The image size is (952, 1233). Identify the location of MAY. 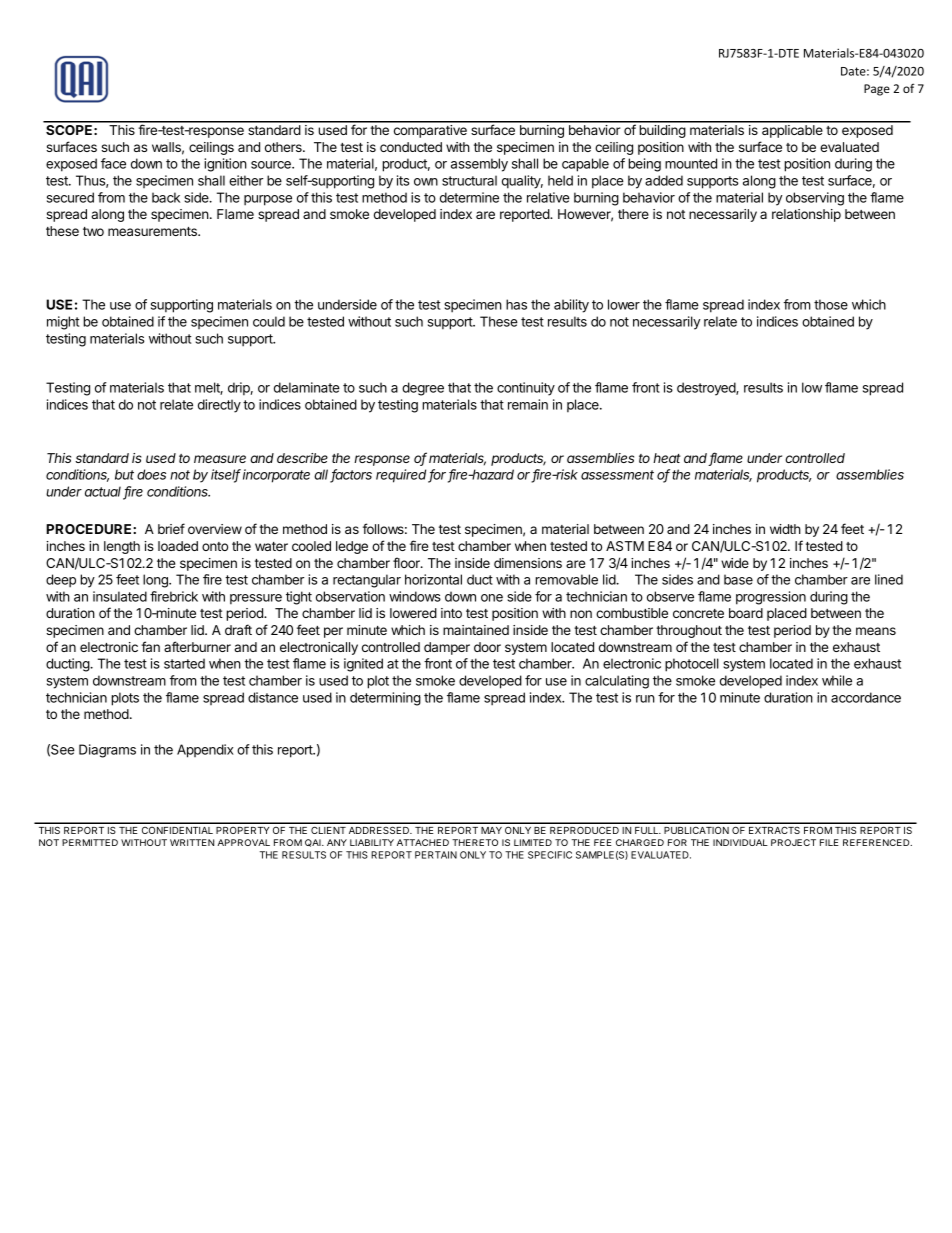
(491, 830).
